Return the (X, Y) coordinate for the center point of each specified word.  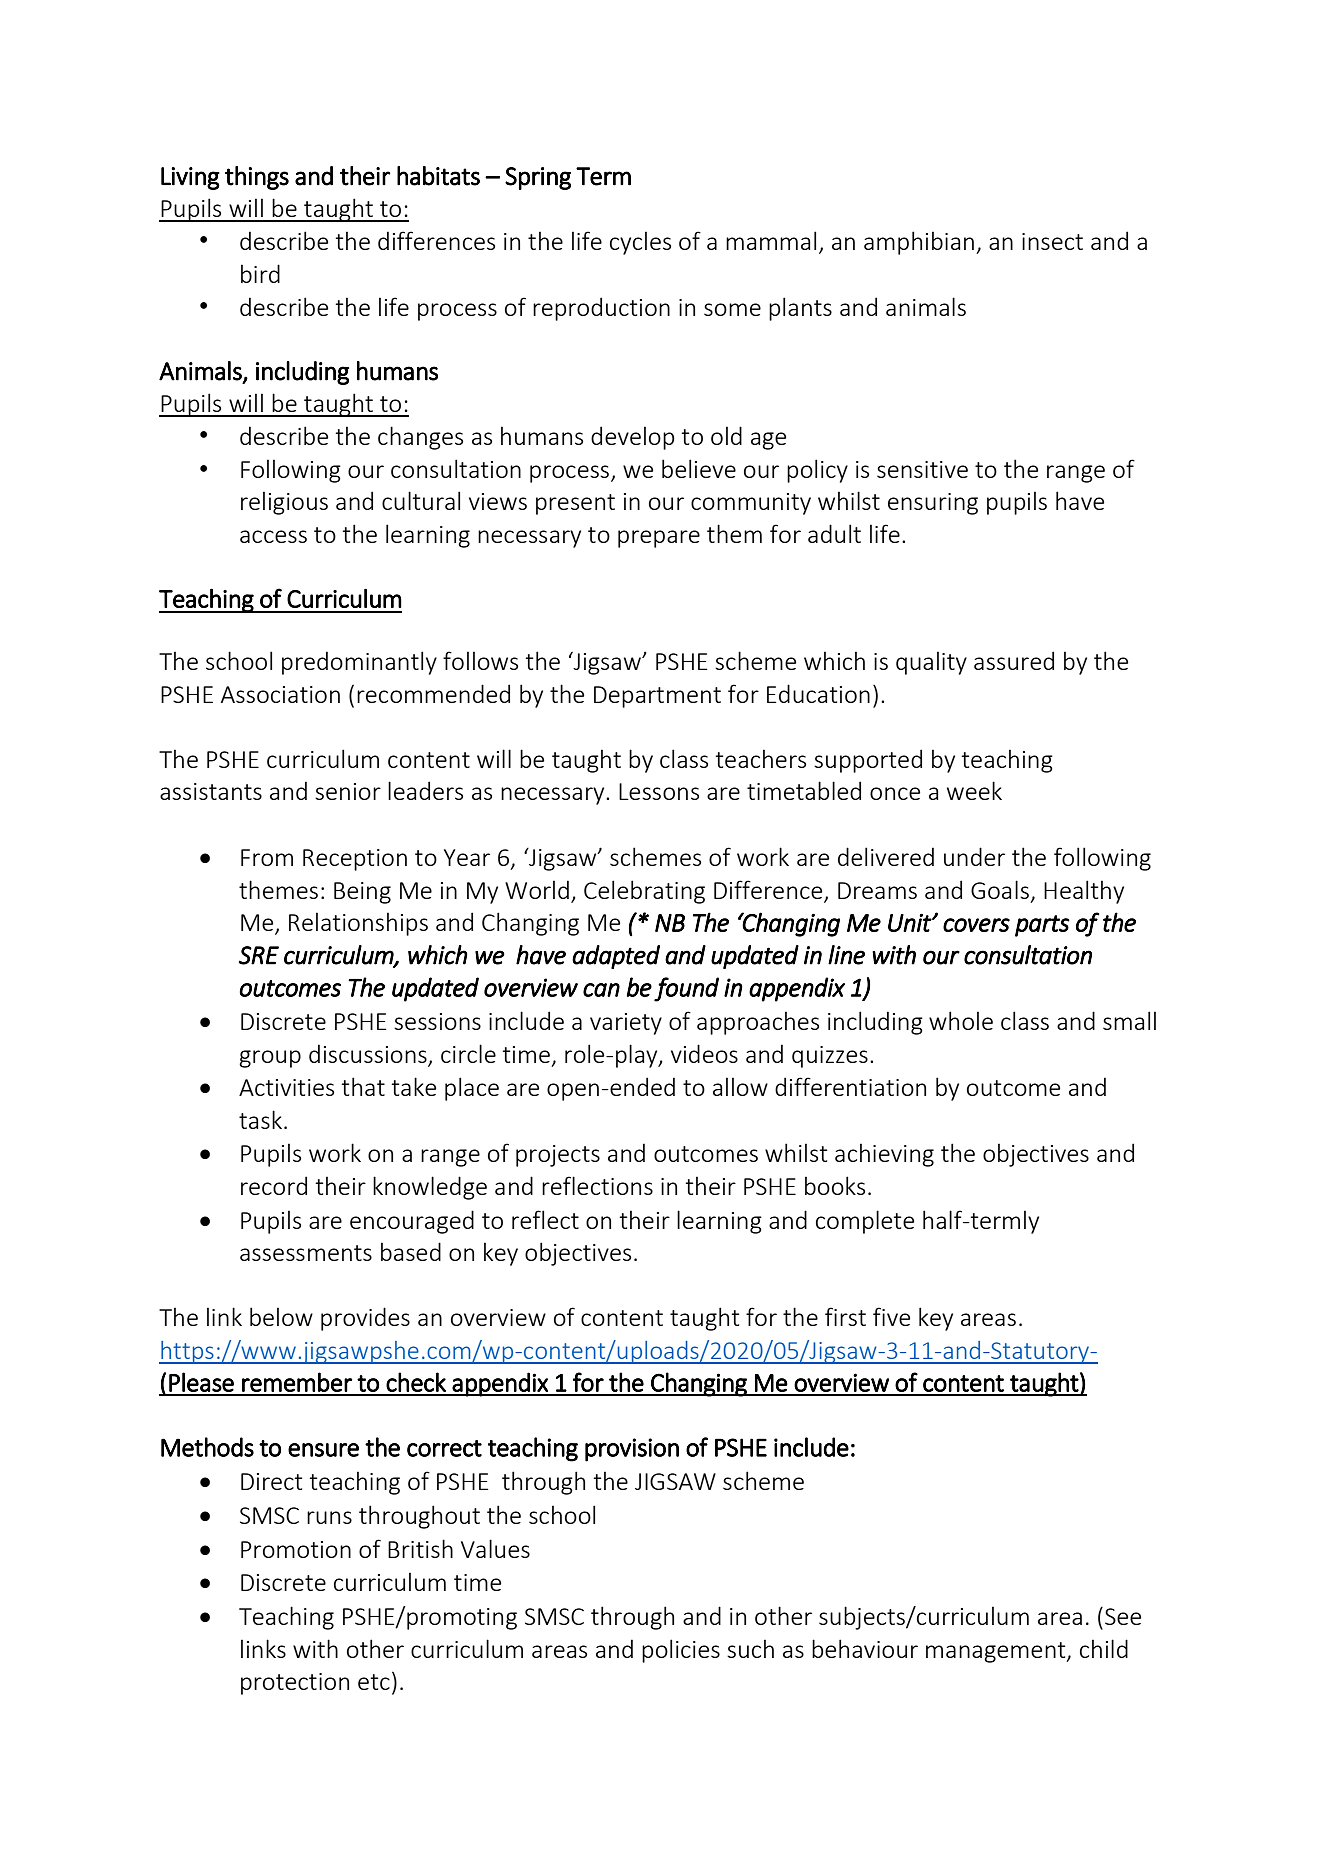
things (257, 178)
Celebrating (644, 892)
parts (1042, 926)
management (997, 1652)
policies (681, 1651)
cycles (640, 243)
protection (295, 1684)
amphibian (919, 243)
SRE (258, 955)
